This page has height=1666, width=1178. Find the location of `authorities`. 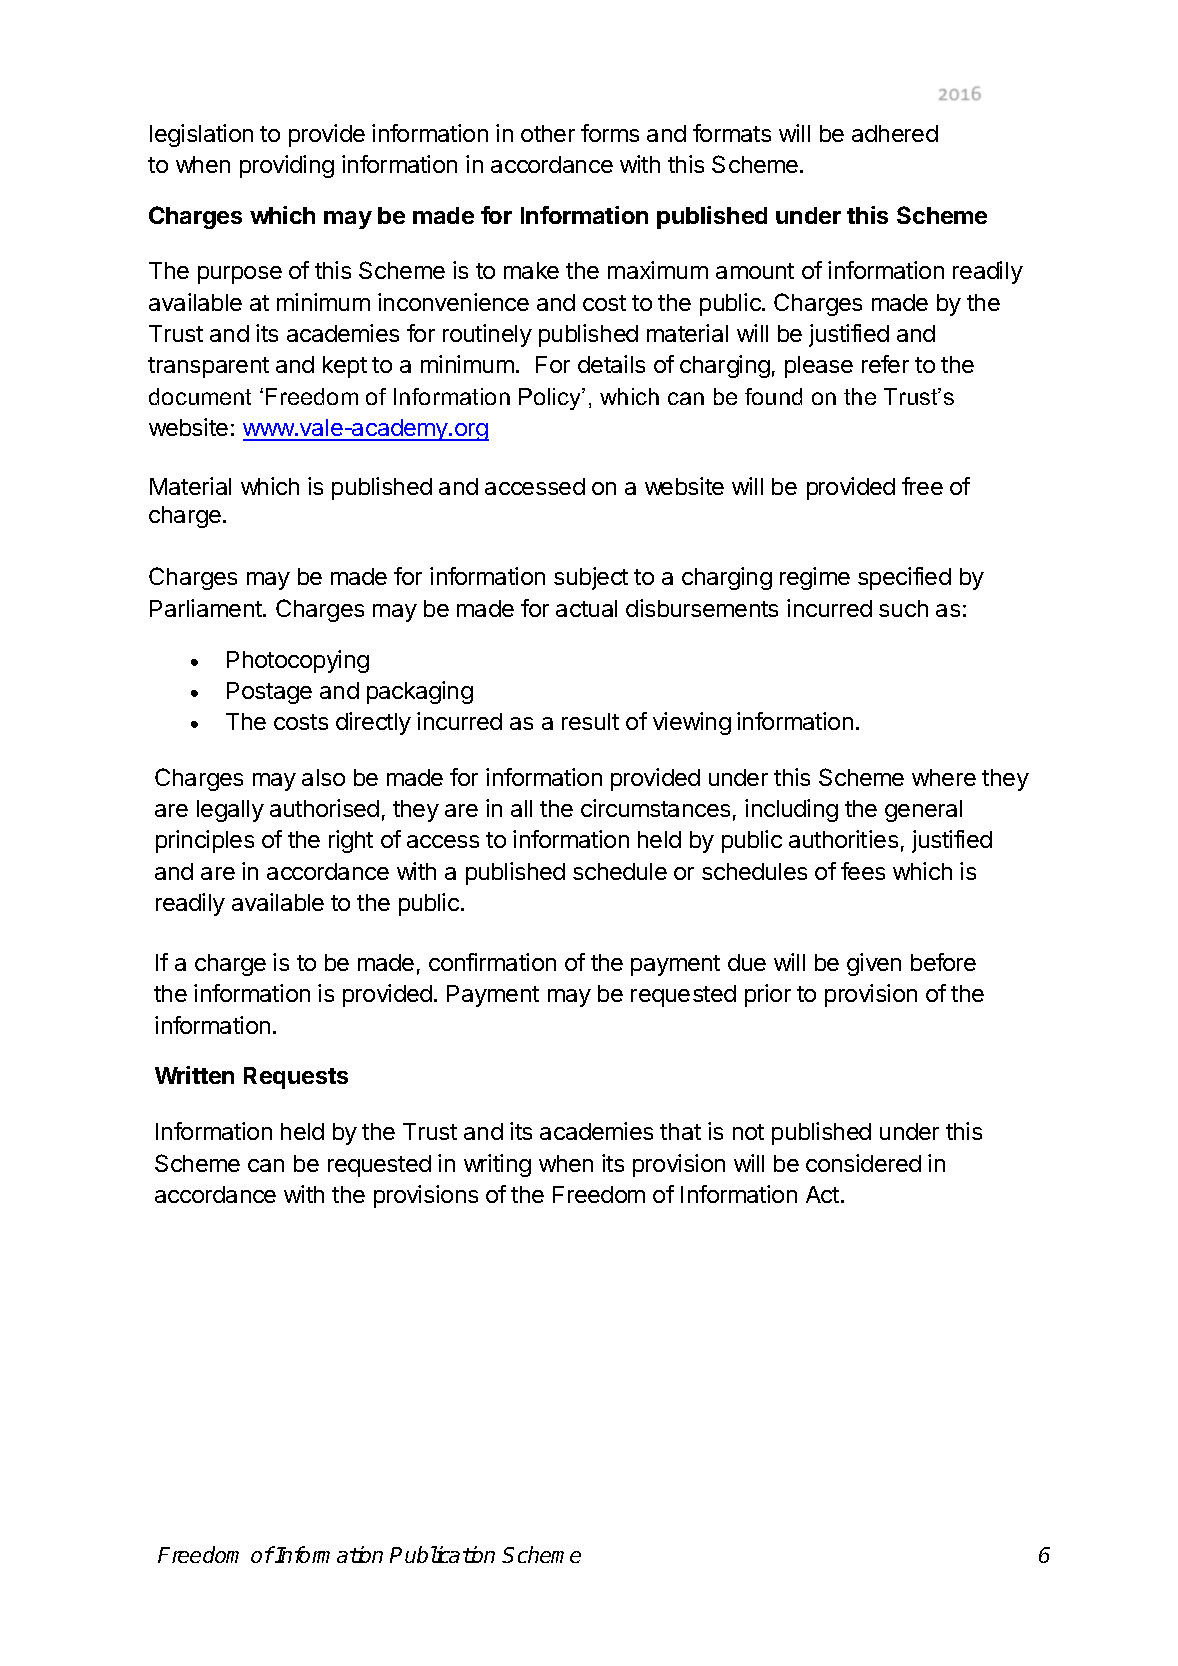

authorities is located at coordinates (843, 839).
